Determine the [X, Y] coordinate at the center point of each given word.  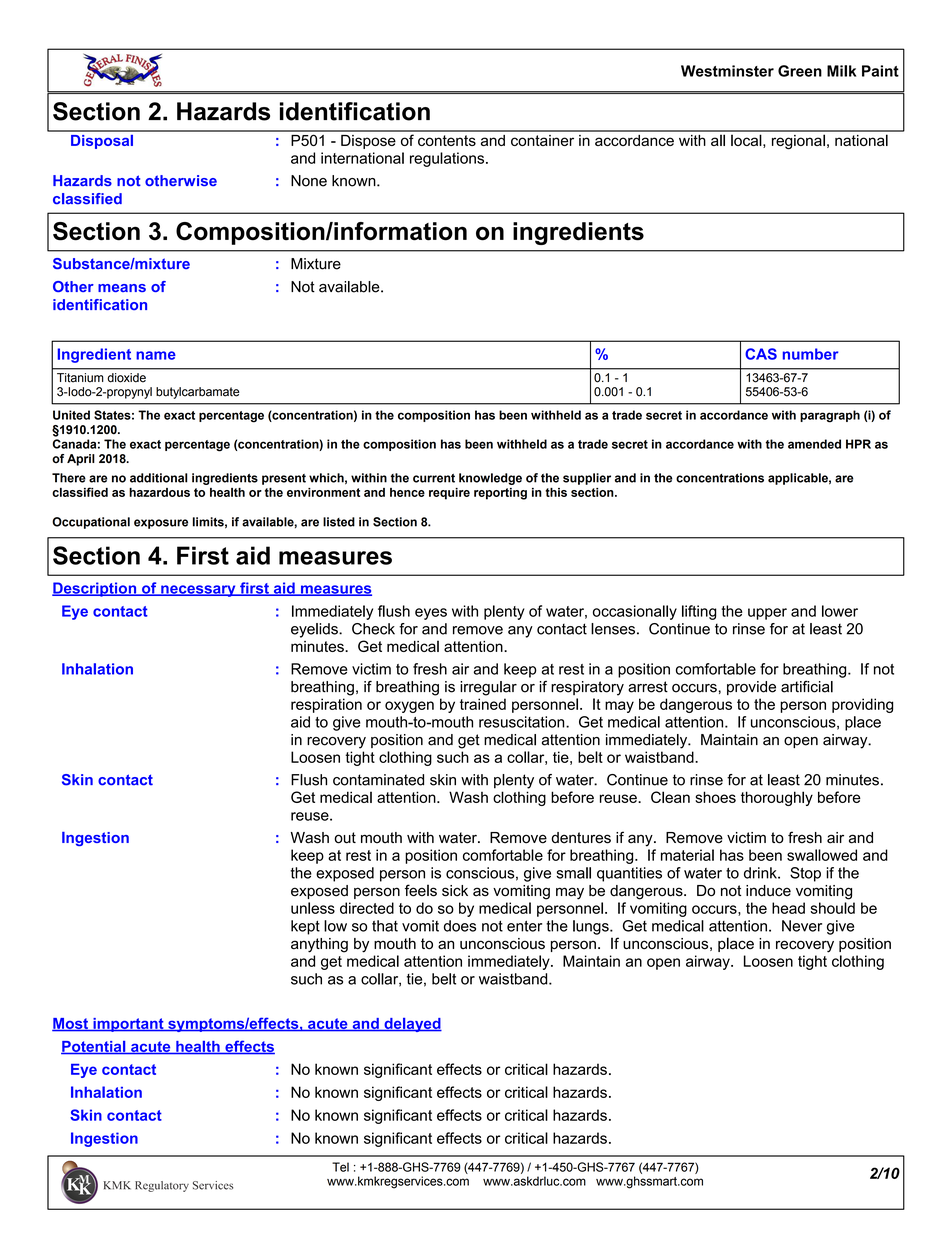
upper [767, 614]
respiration [326, 705]
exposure [161, 524]
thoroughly [777, 798]
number [811, 354]
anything [319, 945]
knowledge [490, 479]
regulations [448, 159]
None [309, 181]
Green [800, 71]
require [449, 494]
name [156, 355]
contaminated [378, 780]
